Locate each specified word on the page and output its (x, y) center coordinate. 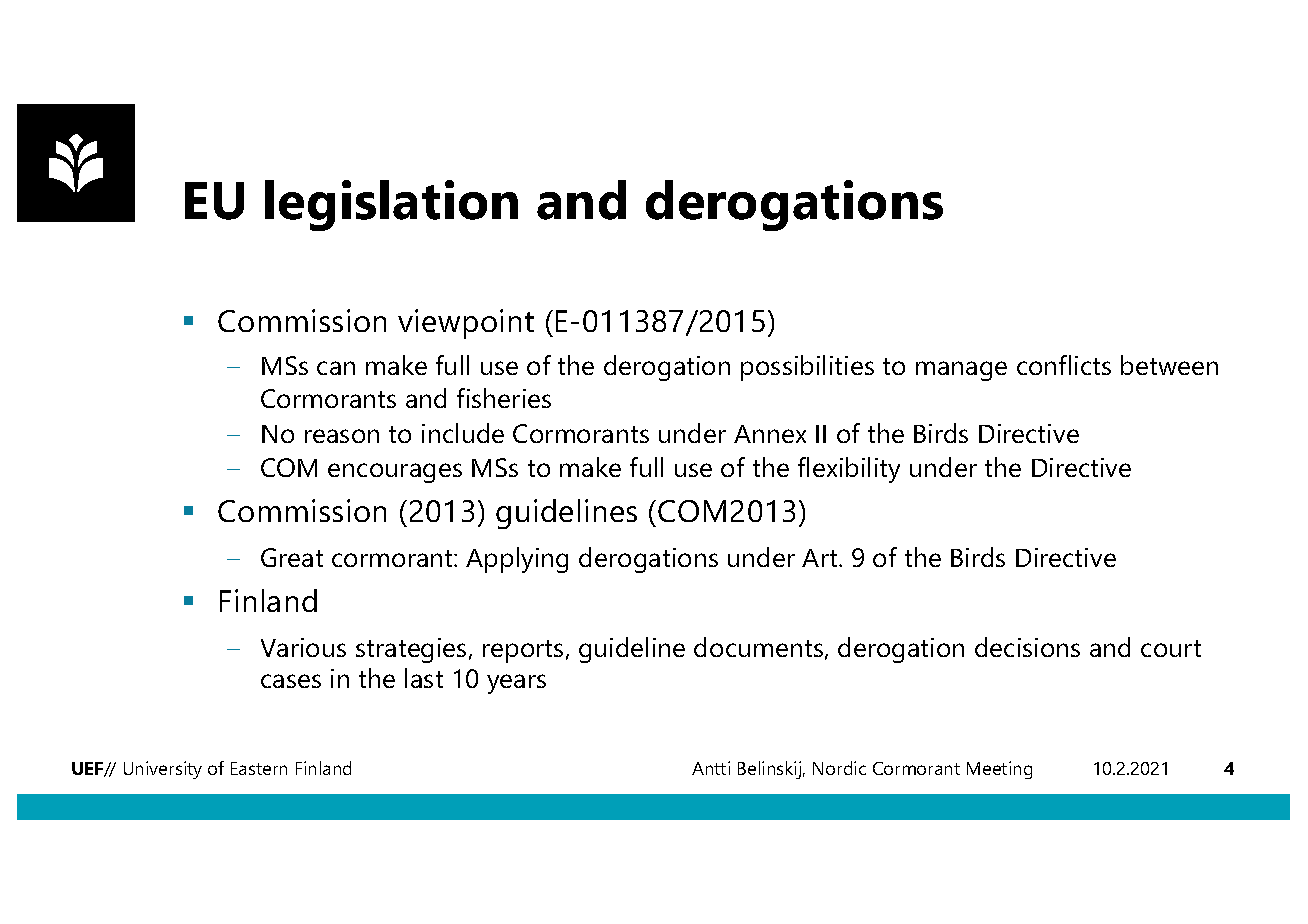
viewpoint (466, 324)
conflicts (1064, 365)
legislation (391, 205)
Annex (770, 434)
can (336, 368)
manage (961, 371)
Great (292, 557)
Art (821, 558)
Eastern (259, 768)
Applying (517, 560)
